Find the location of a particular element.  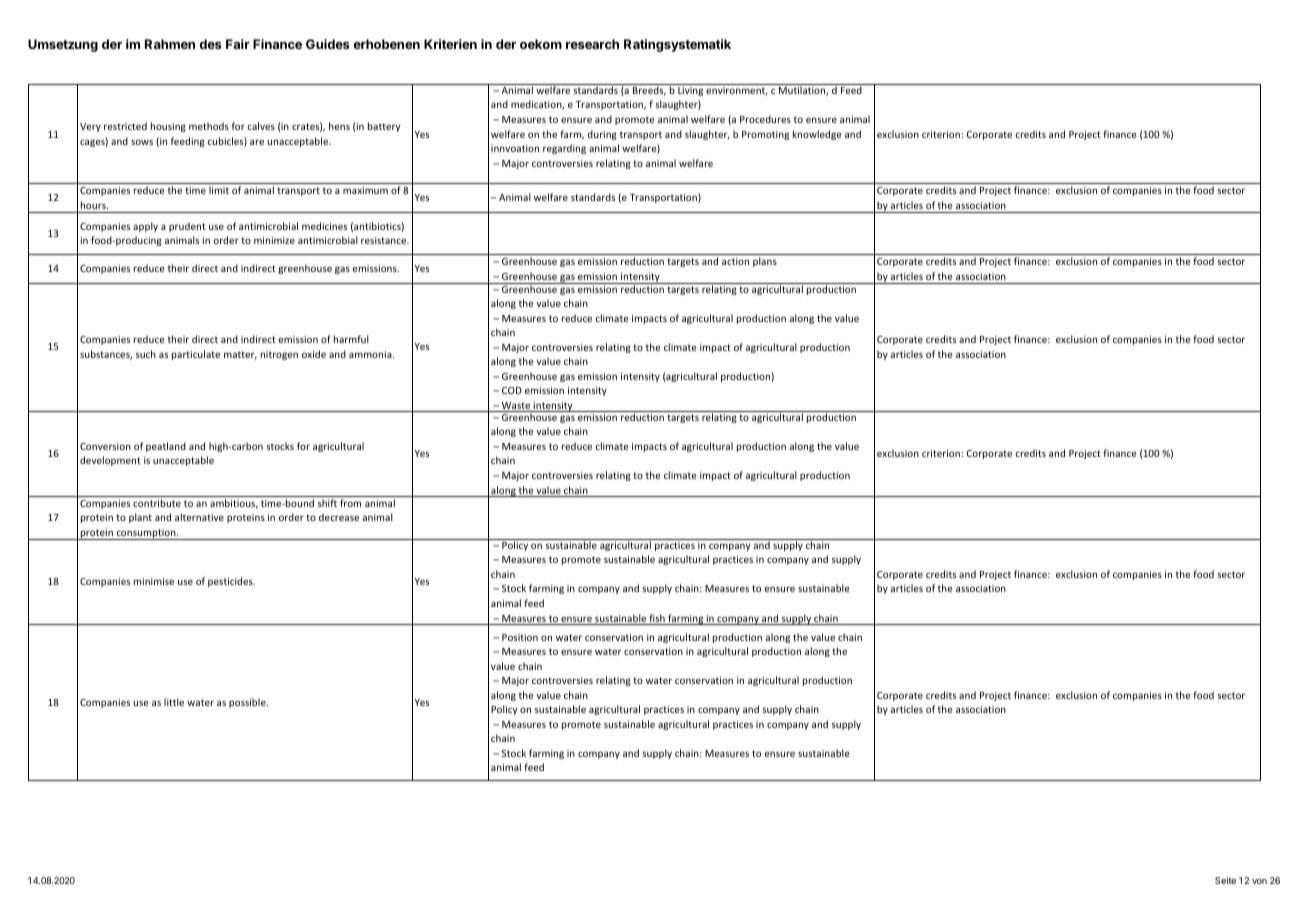

possible is located at coordinates (248, 703).
